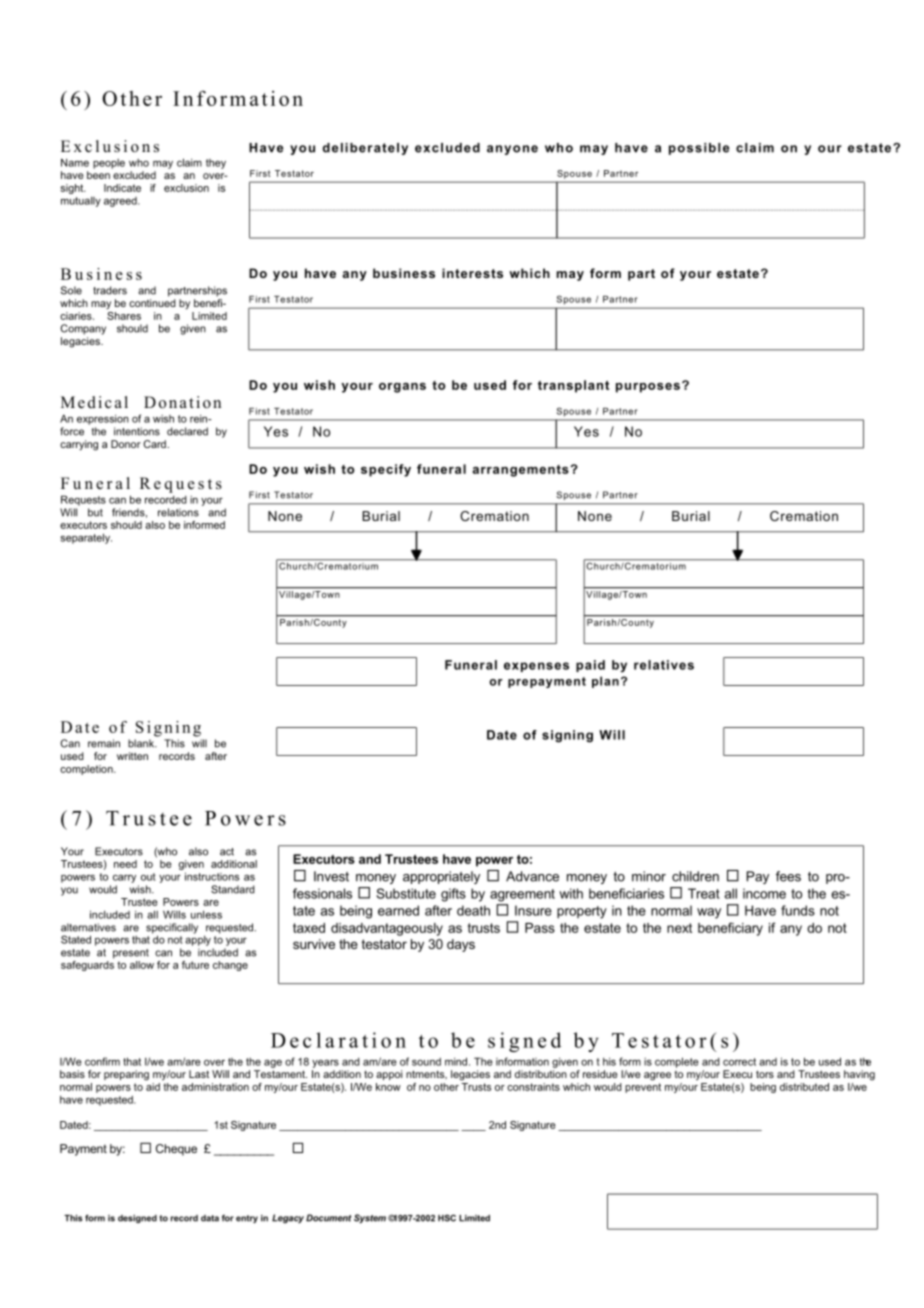 The image size is (924, 1308). What do you see at coordinates (664, 665) in the image?
I see `relatives` at bounding box center [664, 665].
